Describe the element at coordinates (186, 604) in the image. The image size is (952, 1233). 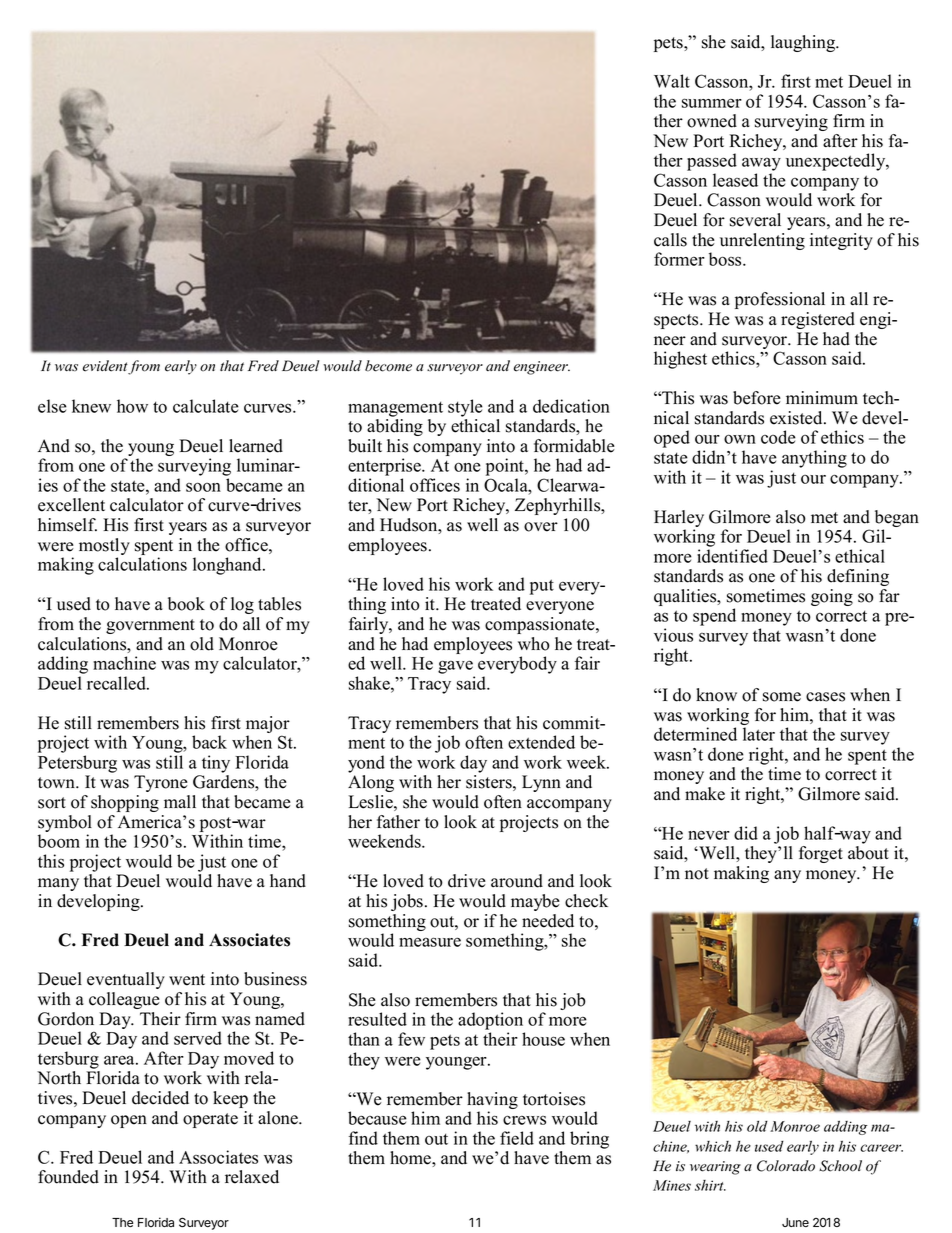
I see `book` at that location.
